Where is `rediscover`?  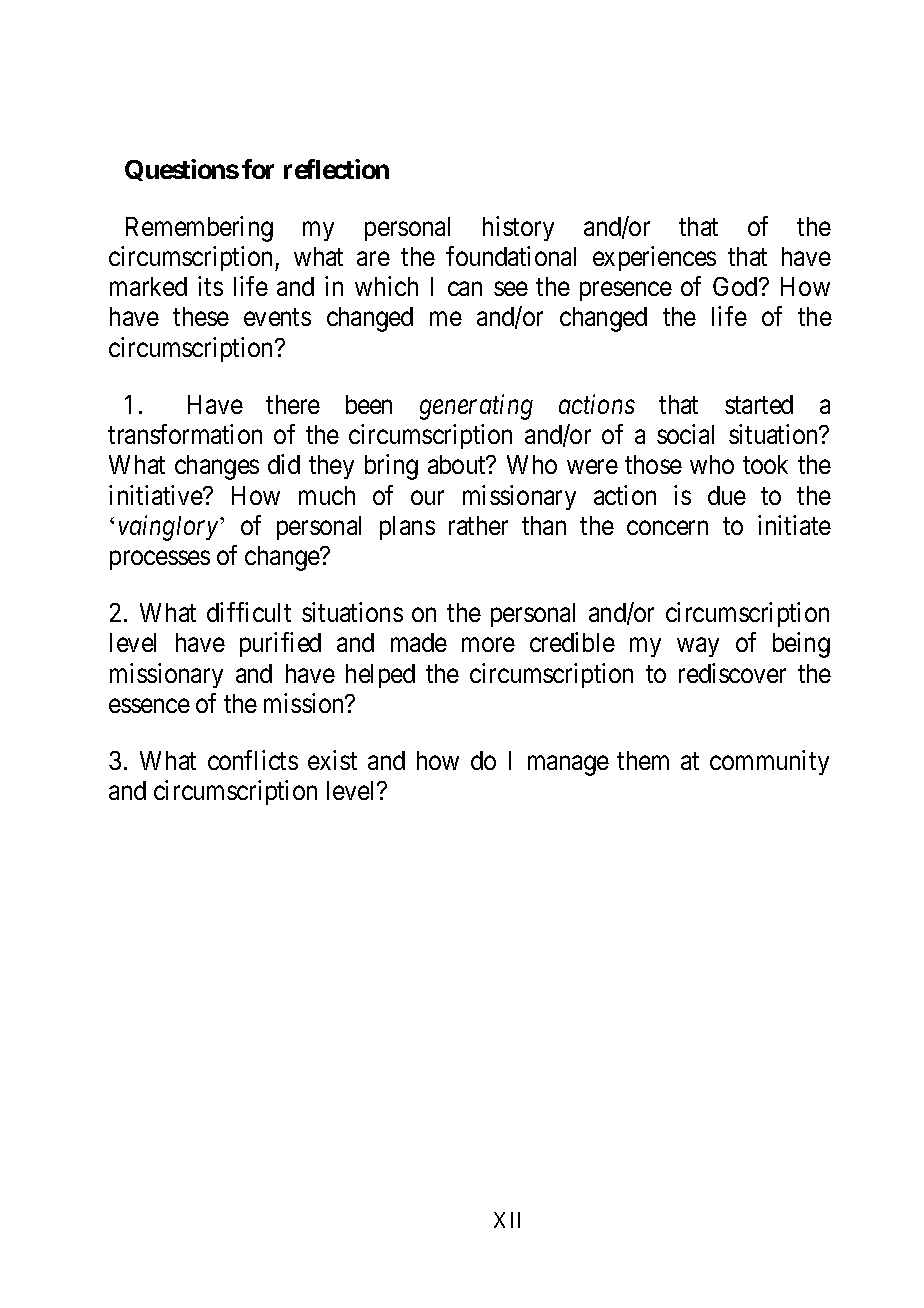
rediscover is located at coordinates (732, 673).
